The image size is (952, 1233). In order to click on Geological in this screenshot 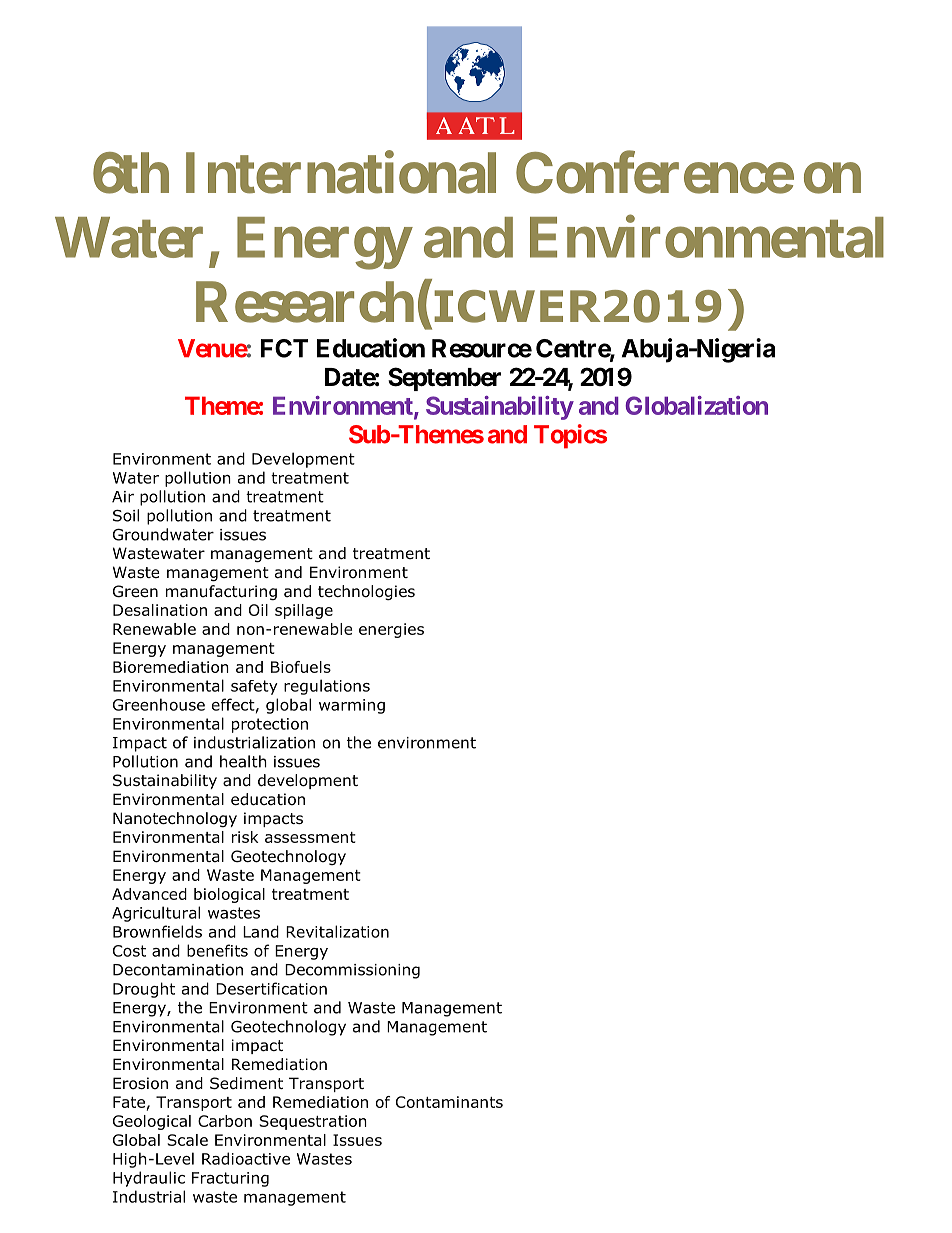, I will do `click(152, 1122)`.
